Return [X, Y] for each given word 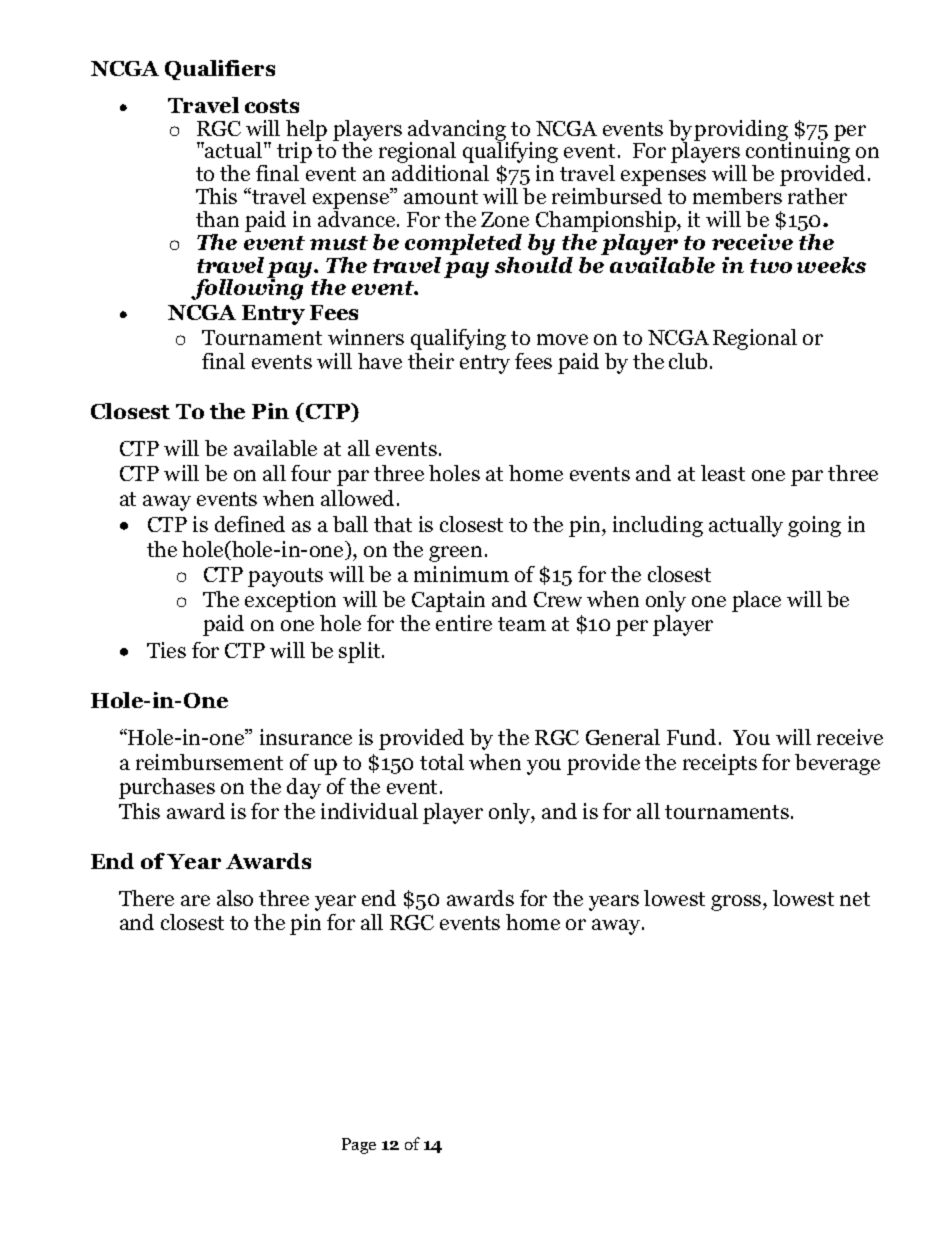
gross [737, 903]
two [771, 266]
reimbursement [209, 762]
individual [369, 811]
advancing [458, 131]
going [814, 526]
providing [742, 131]
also [235, 898]
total [442, 762]
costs [272, 106]
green [455, 554]
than [217, 219]
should [534, 263]
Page [359, 1146]
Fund [691, 737]
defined [250, 524]
